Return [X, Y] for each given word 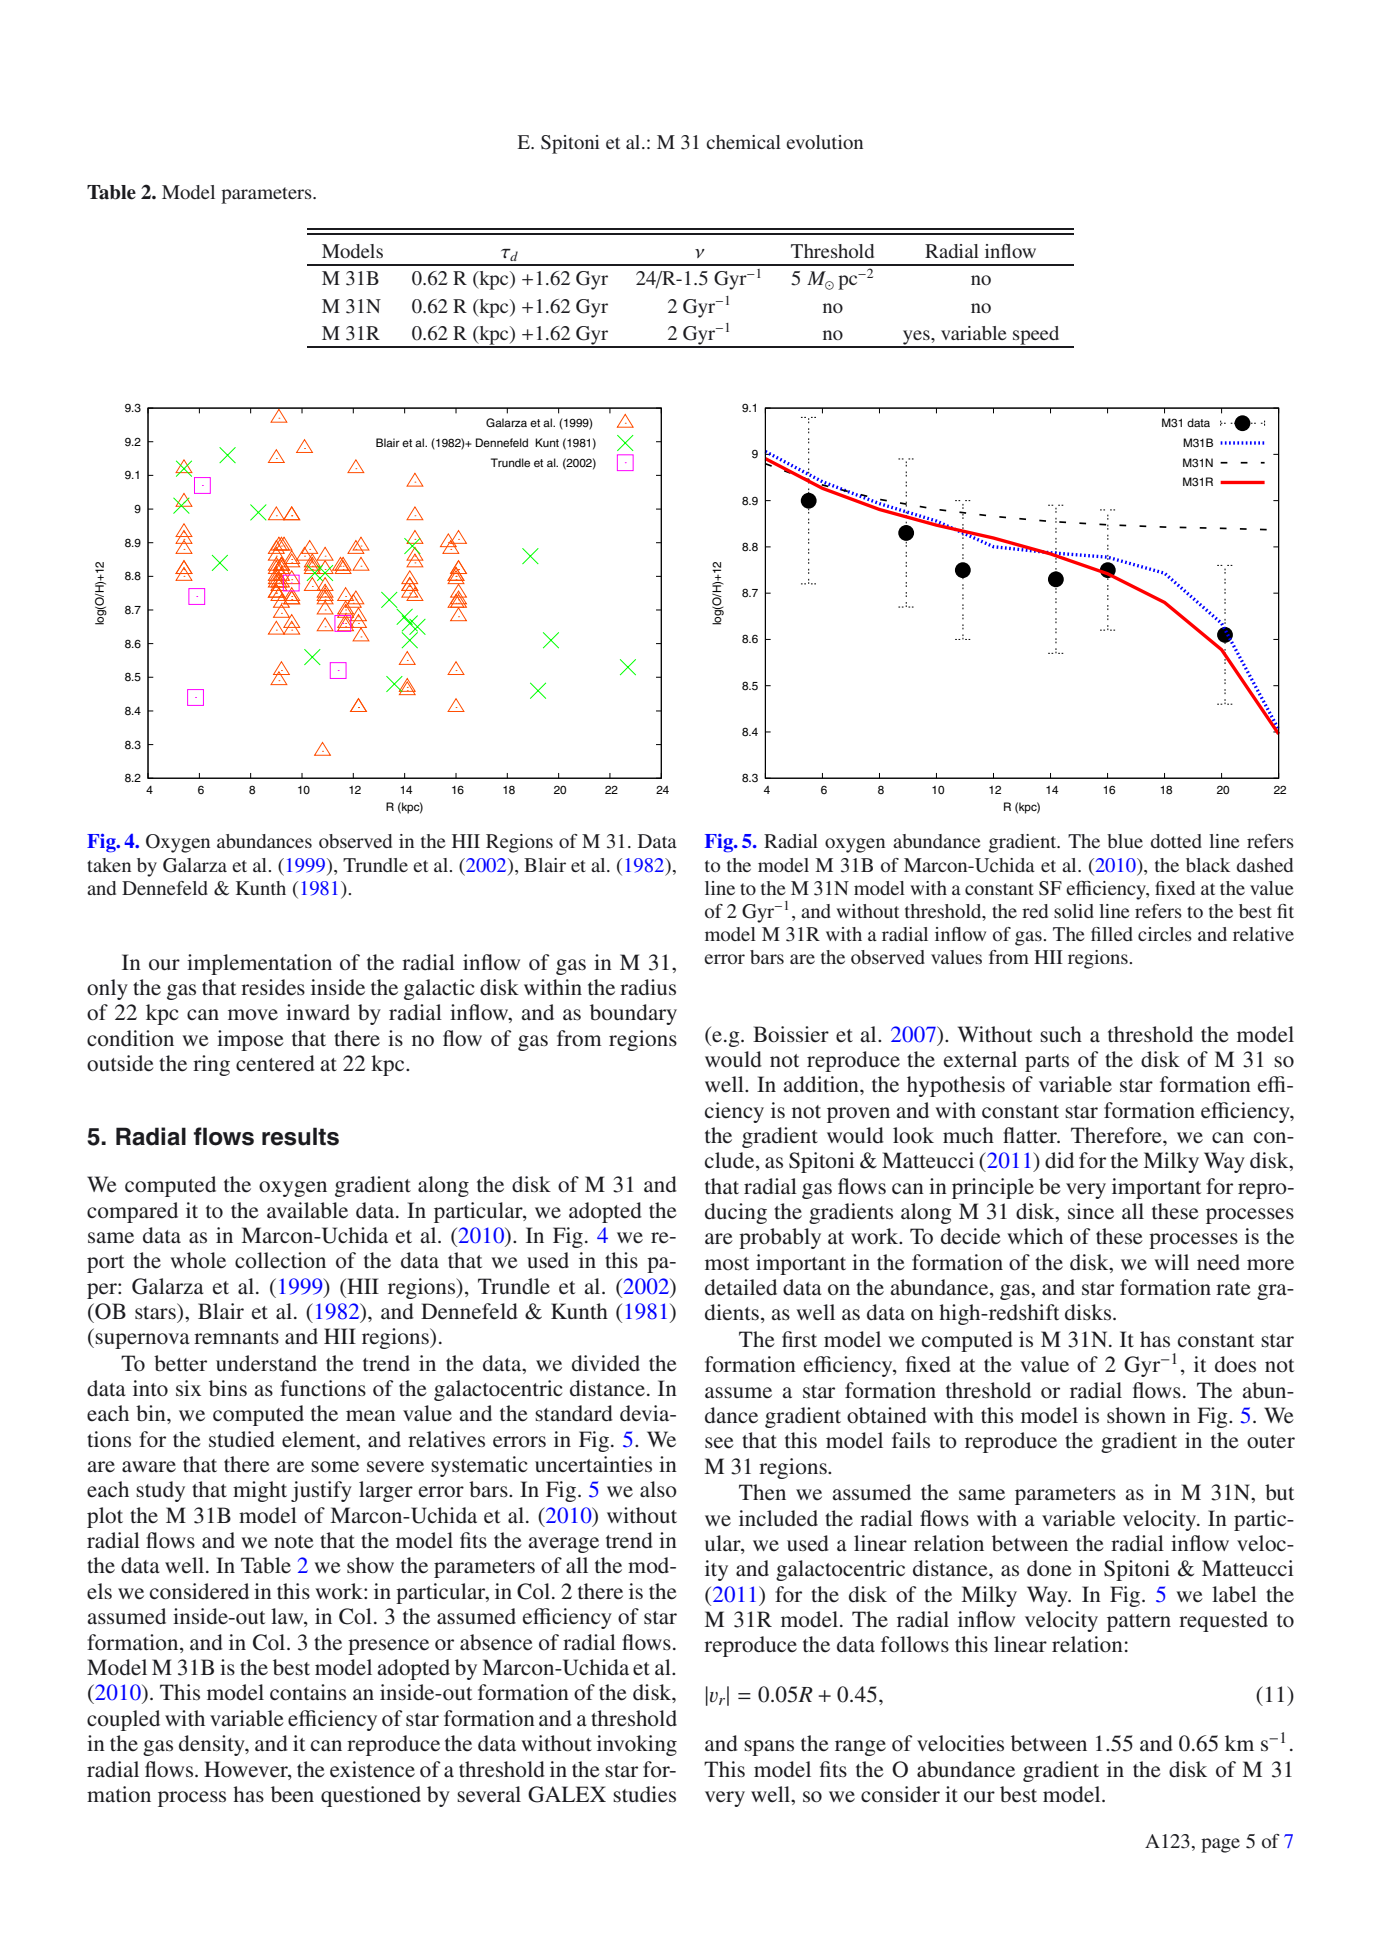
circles [1165, 934]
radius [648, 987]
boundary [633, 1014]
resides [273, 987]
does [1235, 1364]
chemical [743, 142]
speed [1036, 336]
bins [228, 1388]
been [292, 1794]
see [719, 1443]
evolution [824, 142]
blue [1125, 841]
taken [109, 865]
